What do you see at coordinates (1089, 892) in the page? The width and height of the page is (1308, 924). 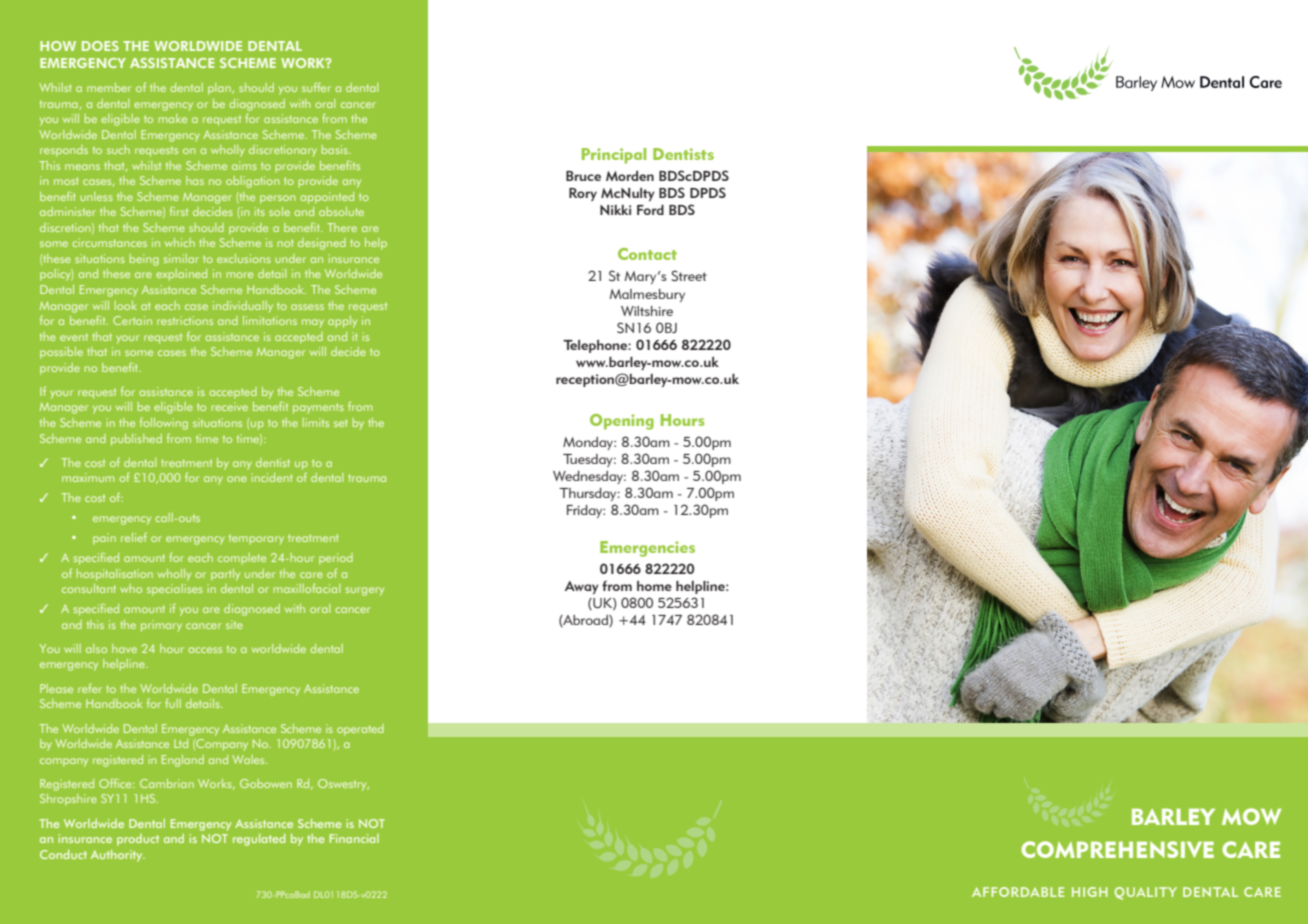 I see `HIGH` at bounding box center [1089, 892].
